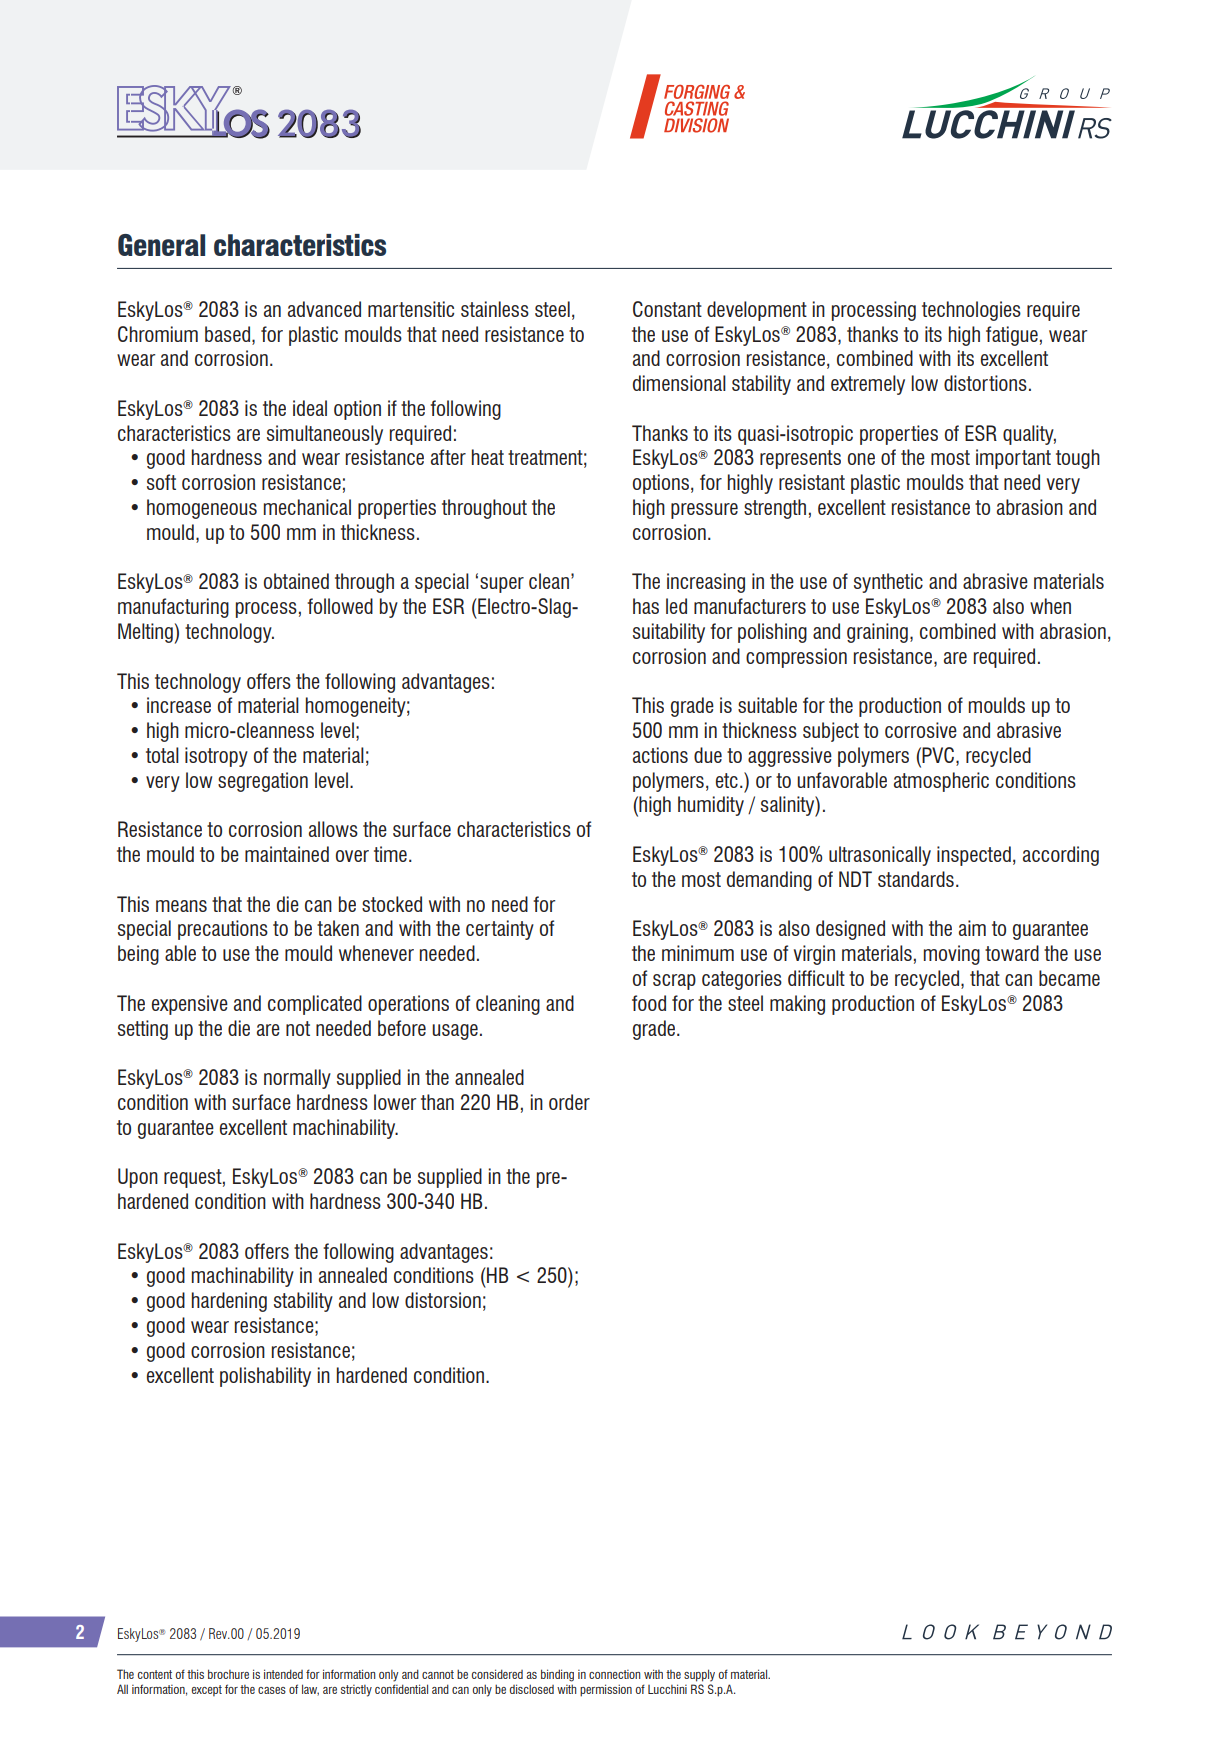 The height and width of the page is (1739, 1229). Describe the element at coordinates (938, 755) in the page. I see `PVC` at that location.
